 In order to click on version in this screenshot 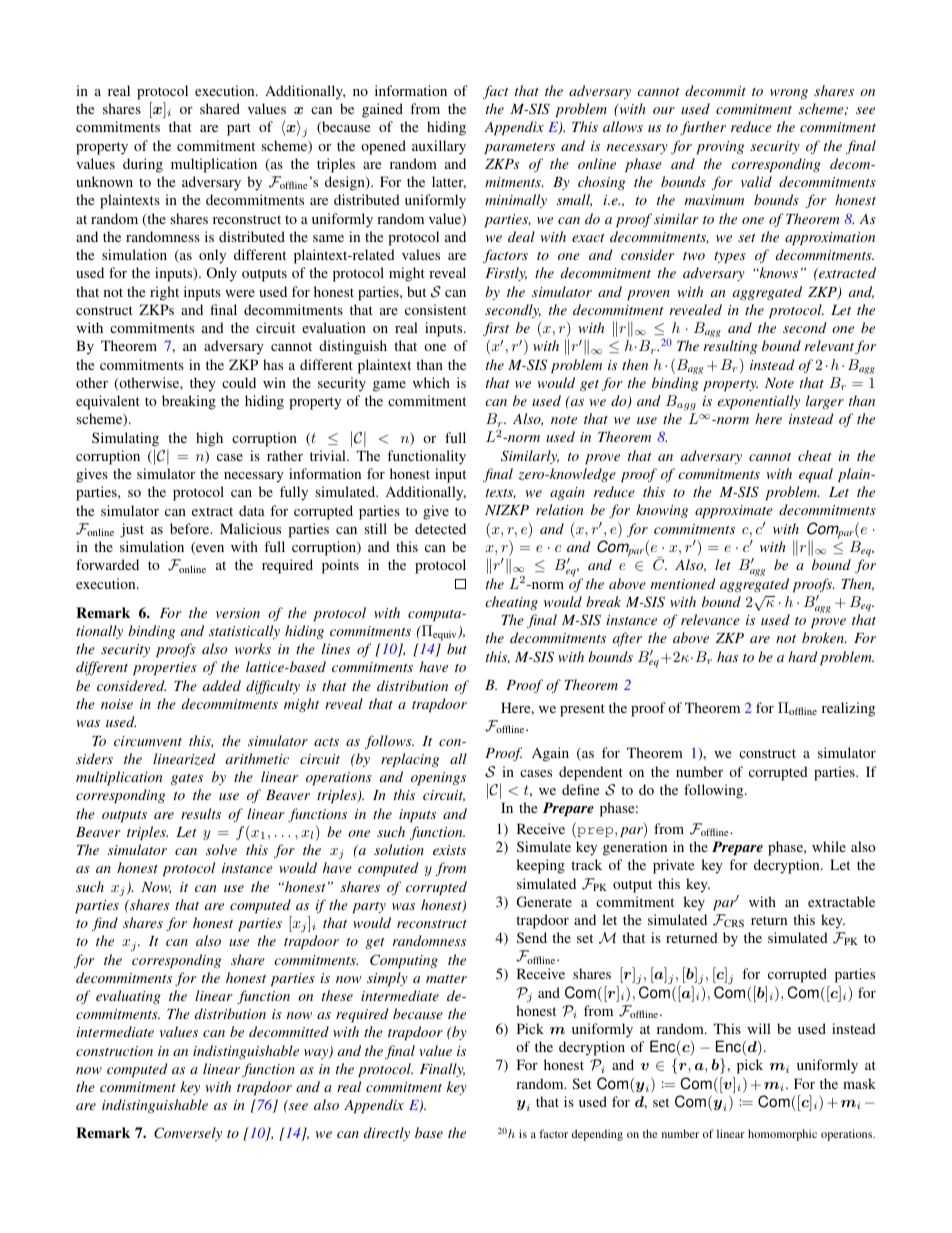, I will do `click(238, 613)`.
